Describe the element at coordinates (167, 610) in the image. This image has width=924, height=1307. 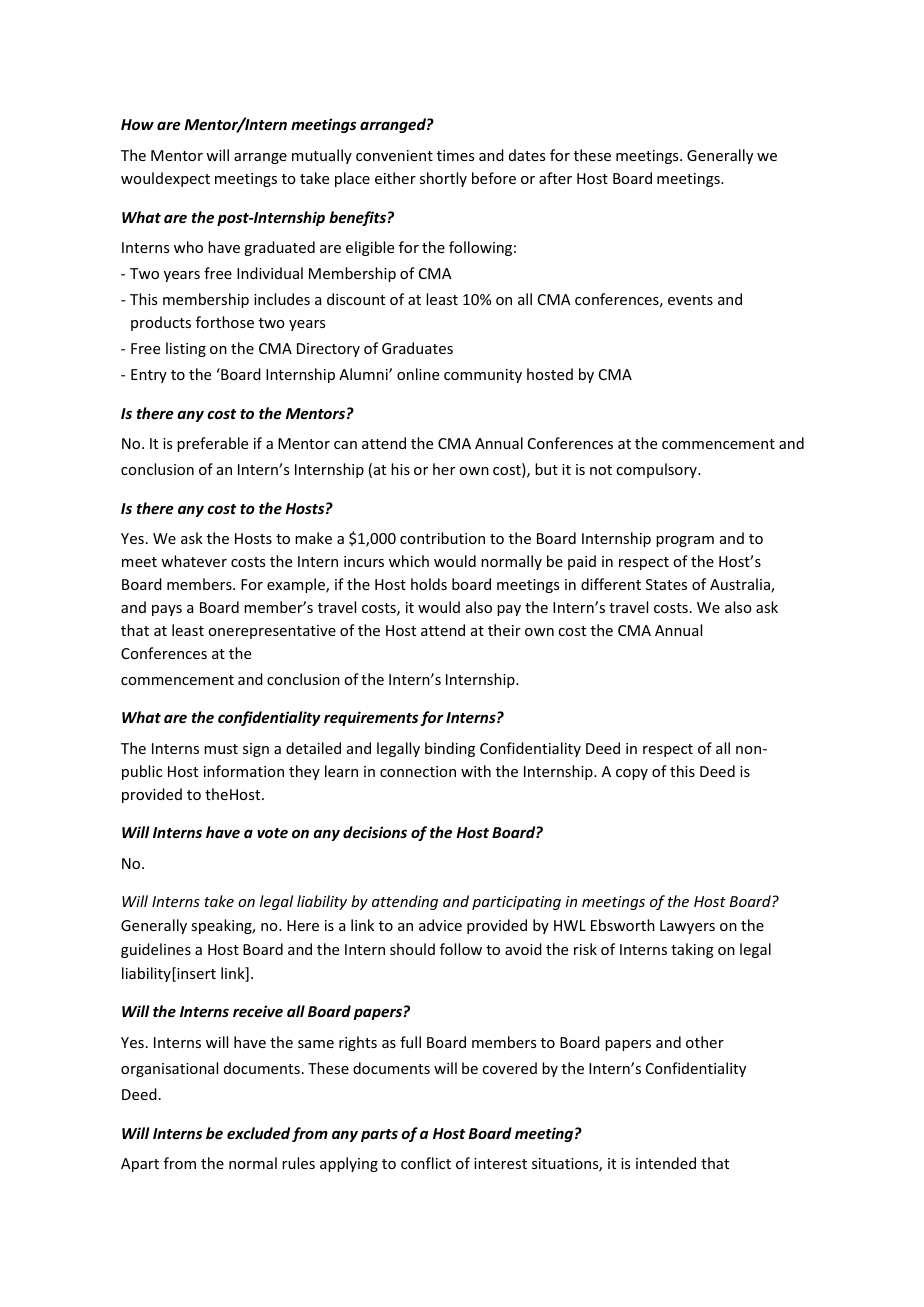
I see `pays` at that location.
